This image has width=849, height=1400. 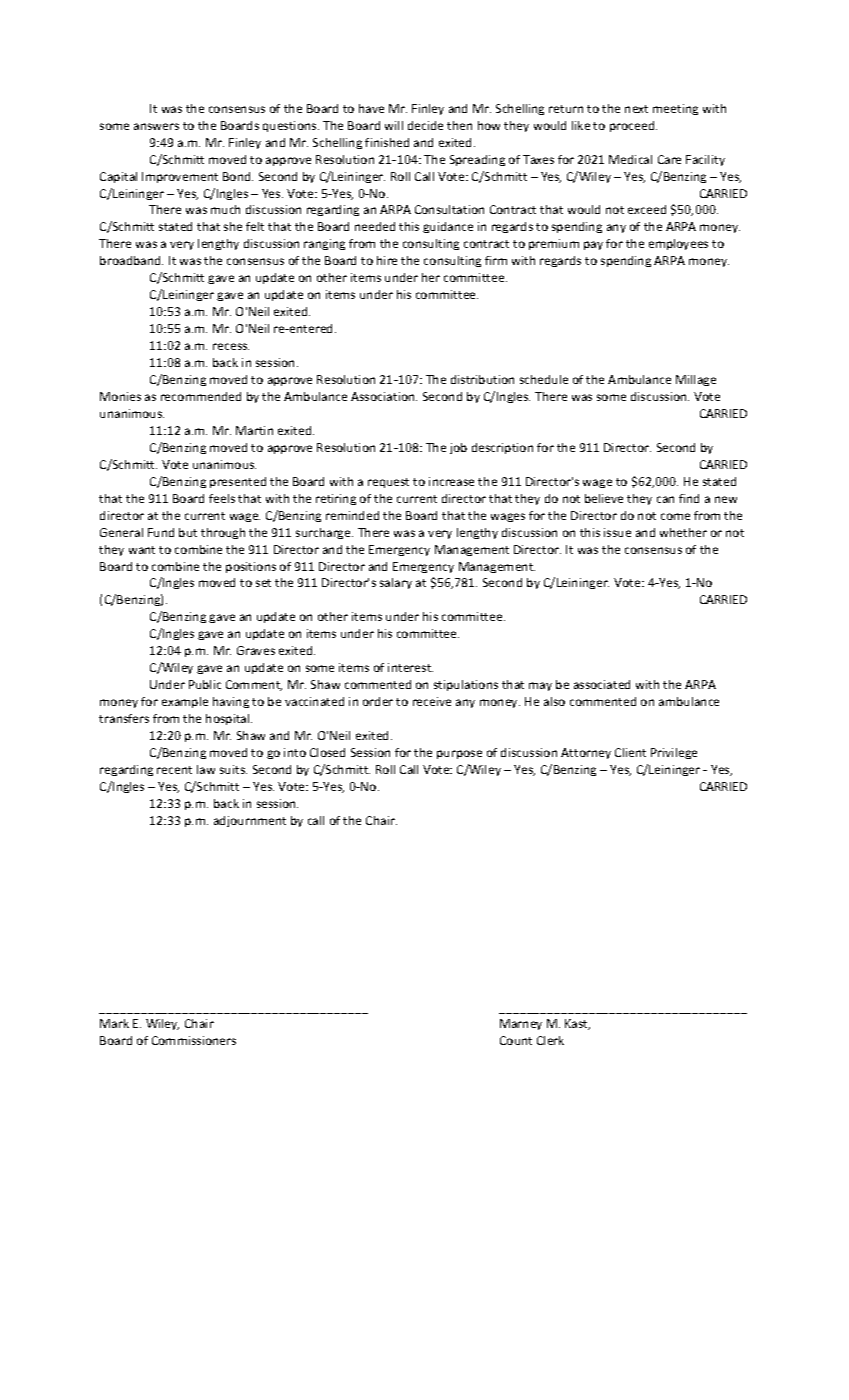 I want to click on Count, so click(x=516, y=1040).
